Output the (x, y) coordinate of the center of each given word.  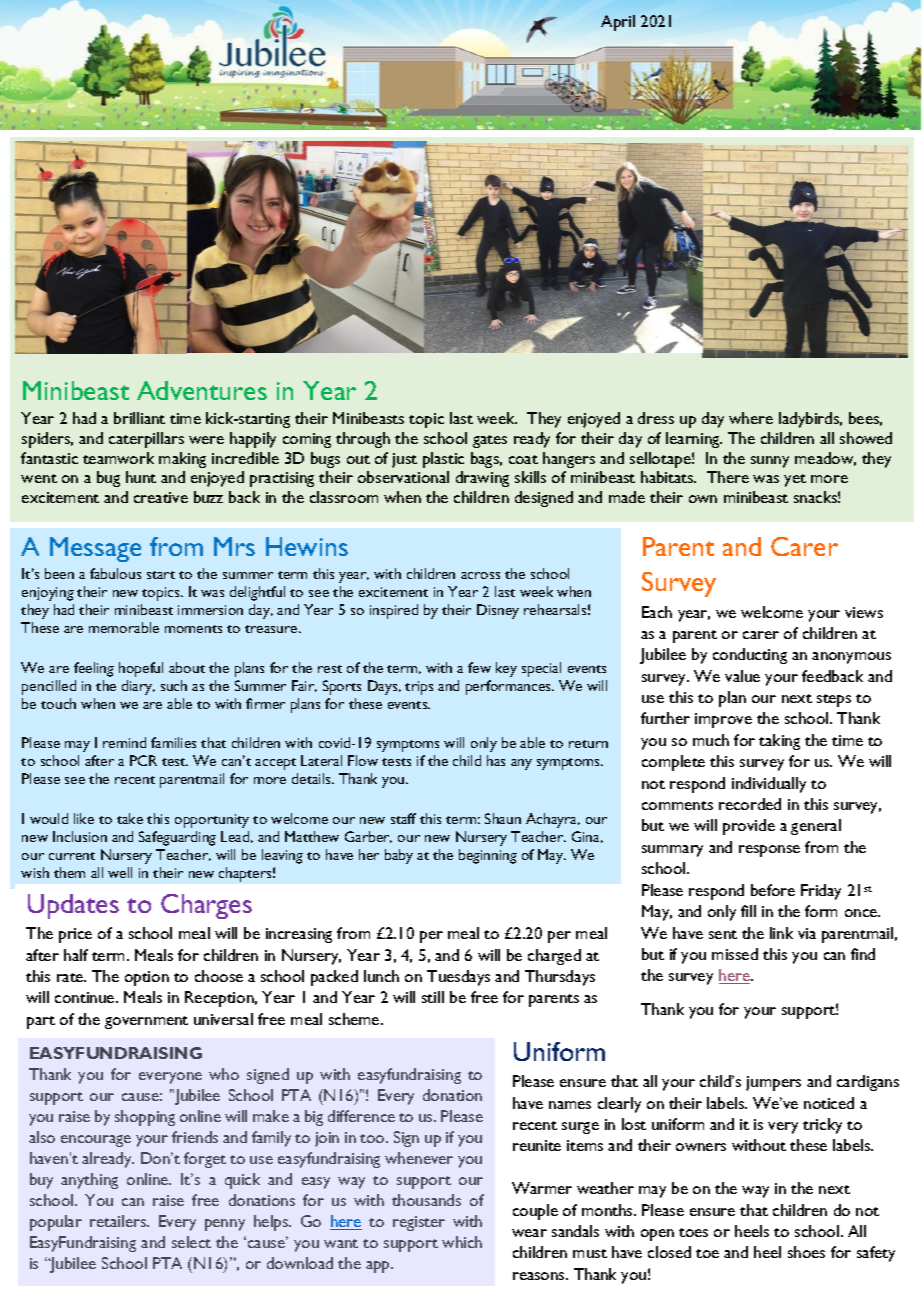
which (462, 1242)
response (769, 851)
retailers (119, 1221)
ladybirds (810, 420)
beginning (488, 856)
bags (486, 460)
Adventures (202, 390)
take (130, 818)
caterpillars (146, 440)
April (618, 23)
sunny (770, 462)
